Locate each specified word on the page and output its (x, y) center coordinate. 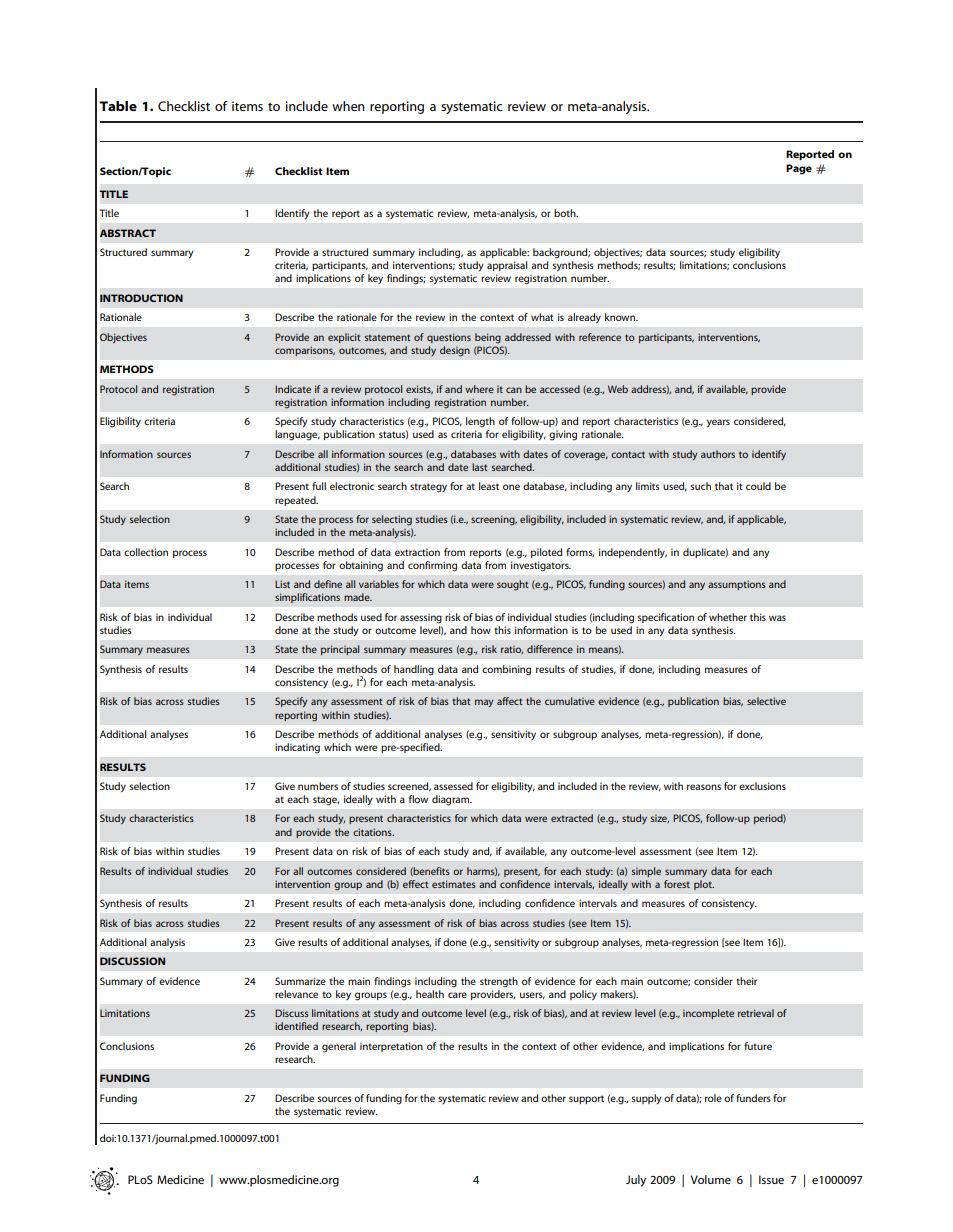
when (348, 106)
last (479, 467)
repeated (296, 501)
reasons (704, 787)
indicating (297, 748)
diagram (452, 800)
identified (296, 1026)
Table (118, 106)
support (586, 1099)
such (701, 486)
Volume (711, 1179)
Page (799, 169)
